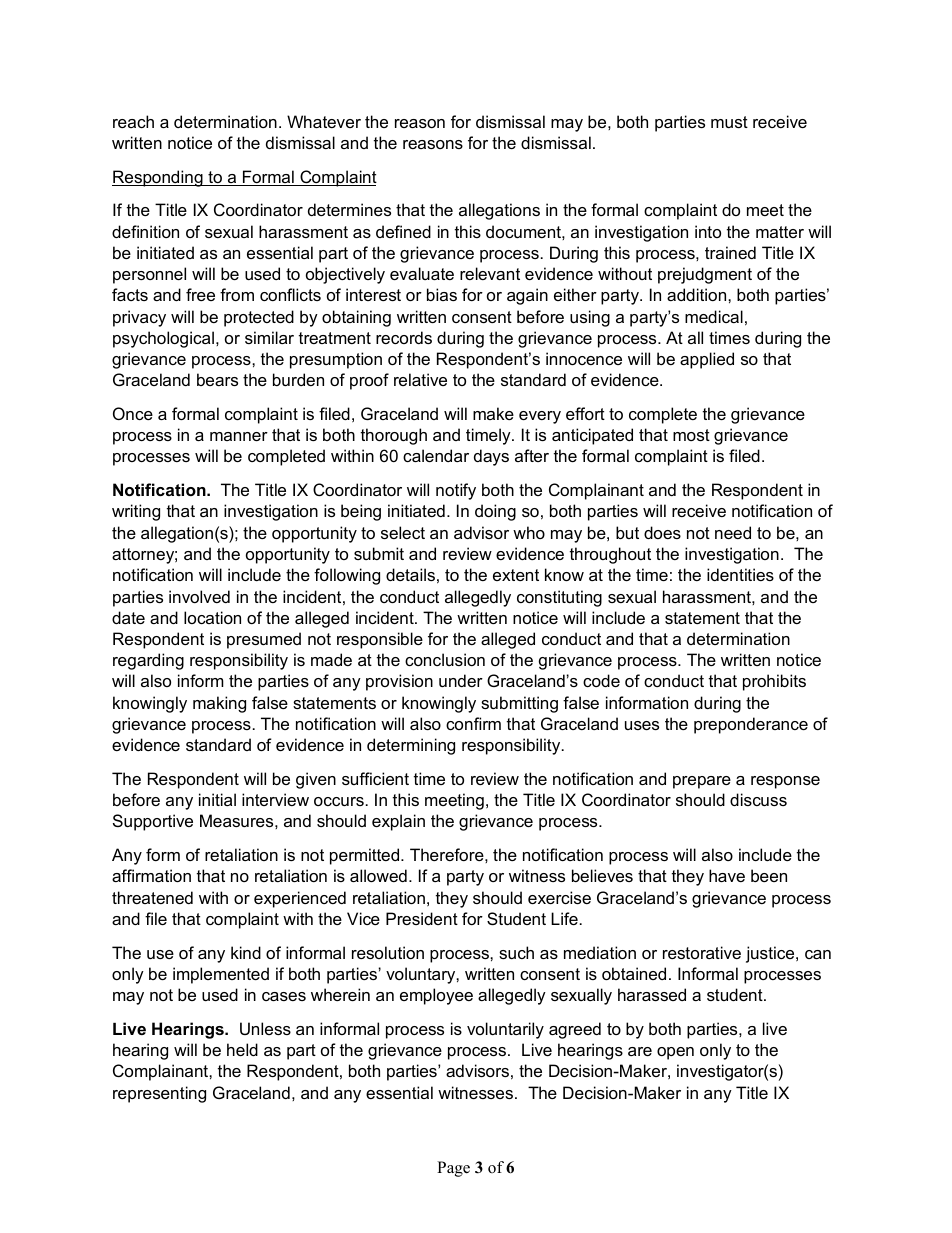 The height and width of the page is (1233, 952). What do you see at coordinates (445, 659) in the page?
I see `conclusion` at bounding box center [445, 659].
